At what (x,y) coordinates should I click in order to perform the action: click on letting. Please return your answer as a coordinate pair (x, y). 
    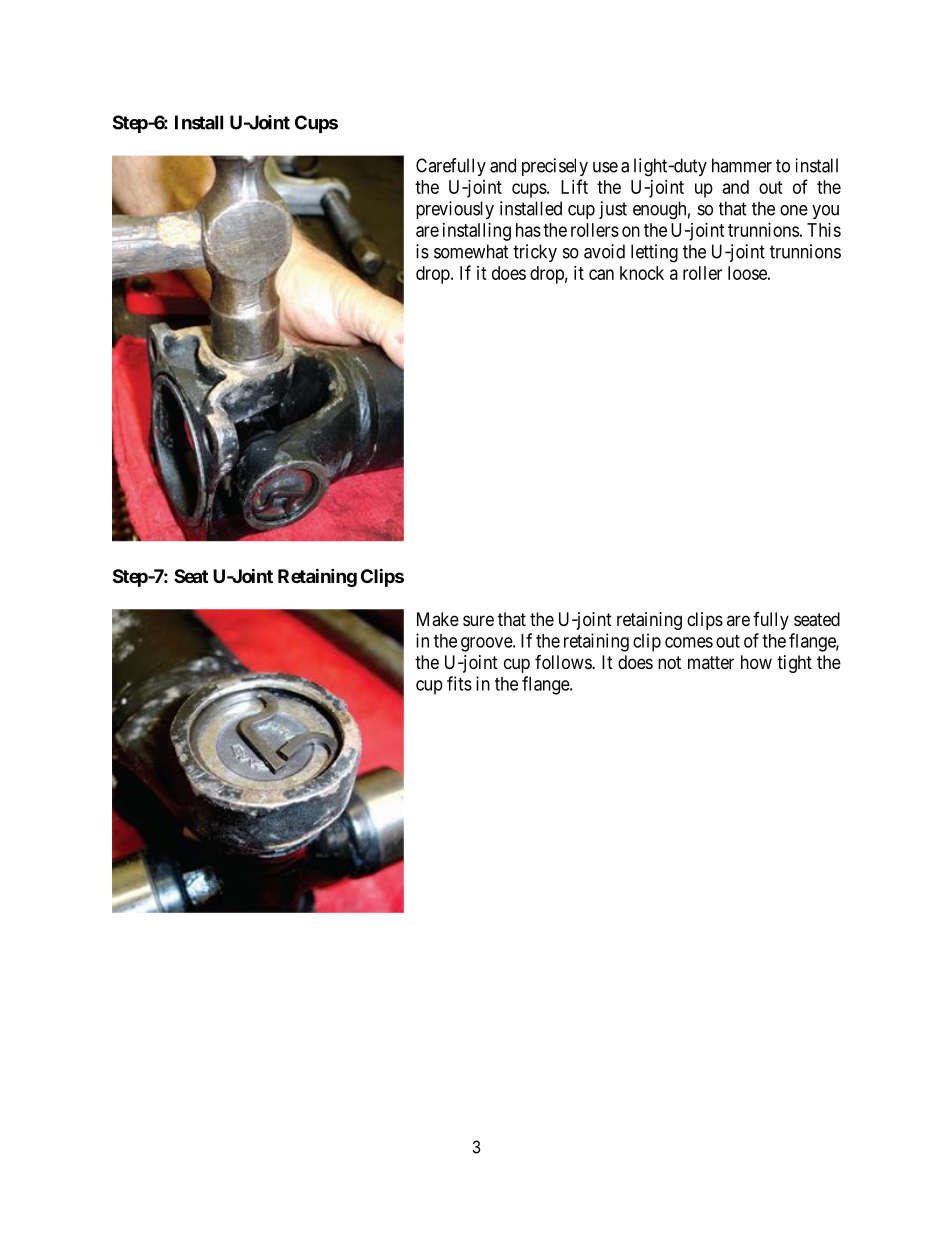
    Looking at the image, I should click on (654, 253).
